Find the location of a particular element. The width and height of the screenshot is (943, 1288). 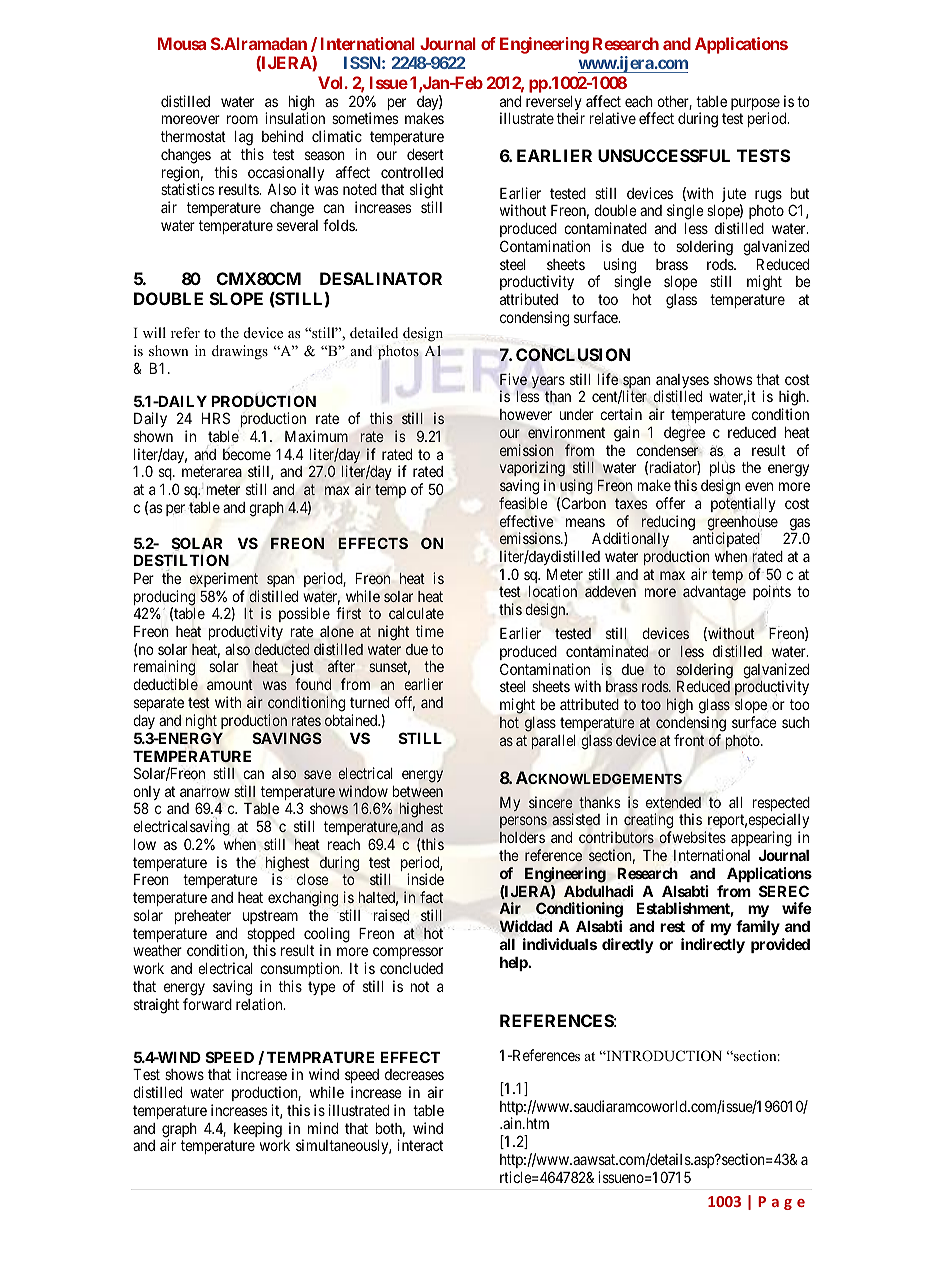

inside is located at coordinates (425, 879).
